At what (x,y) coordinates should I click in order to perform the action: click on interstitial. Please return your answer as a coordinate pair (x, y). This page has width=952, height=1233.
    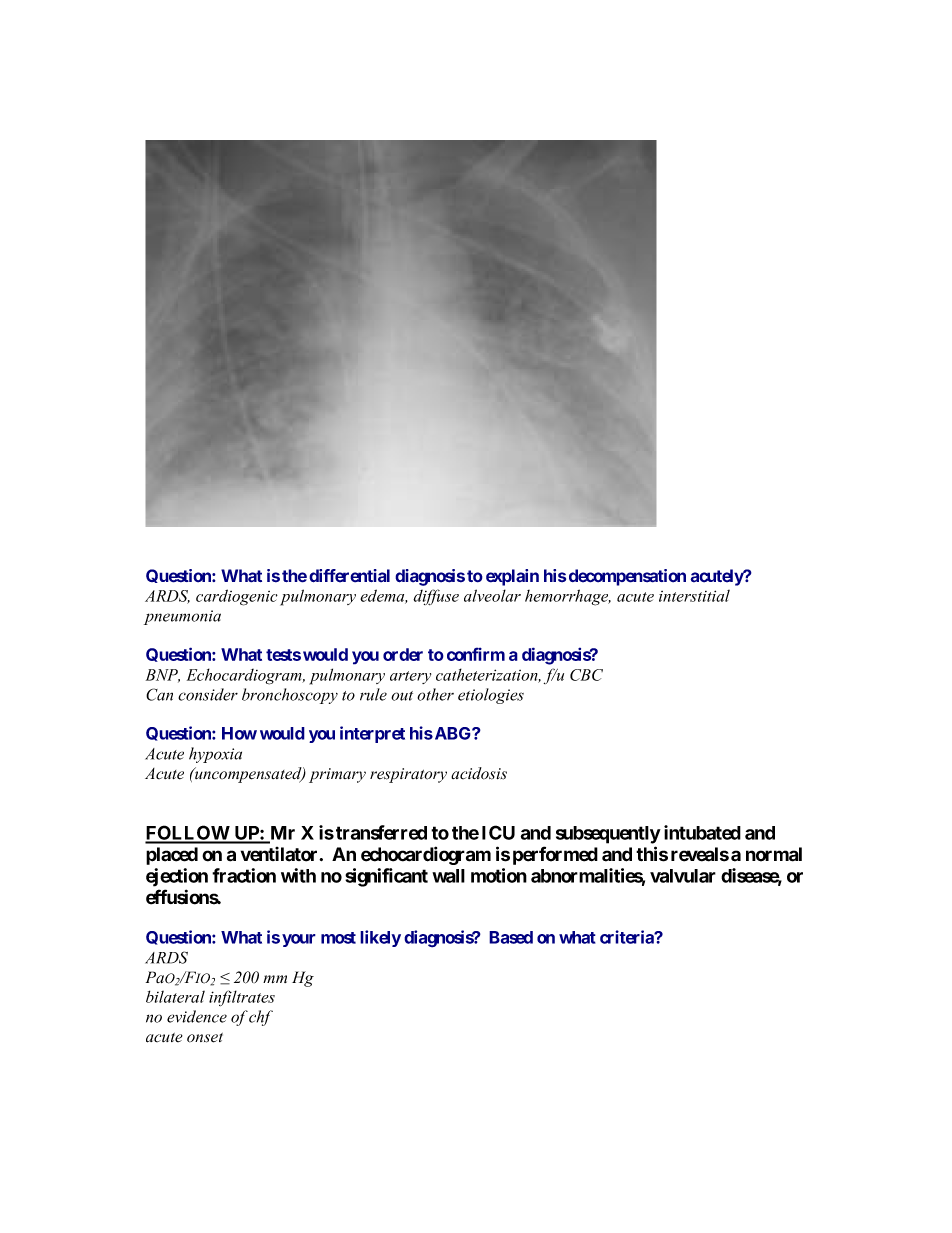
    Looking at the image, I should click on (694, 596).
